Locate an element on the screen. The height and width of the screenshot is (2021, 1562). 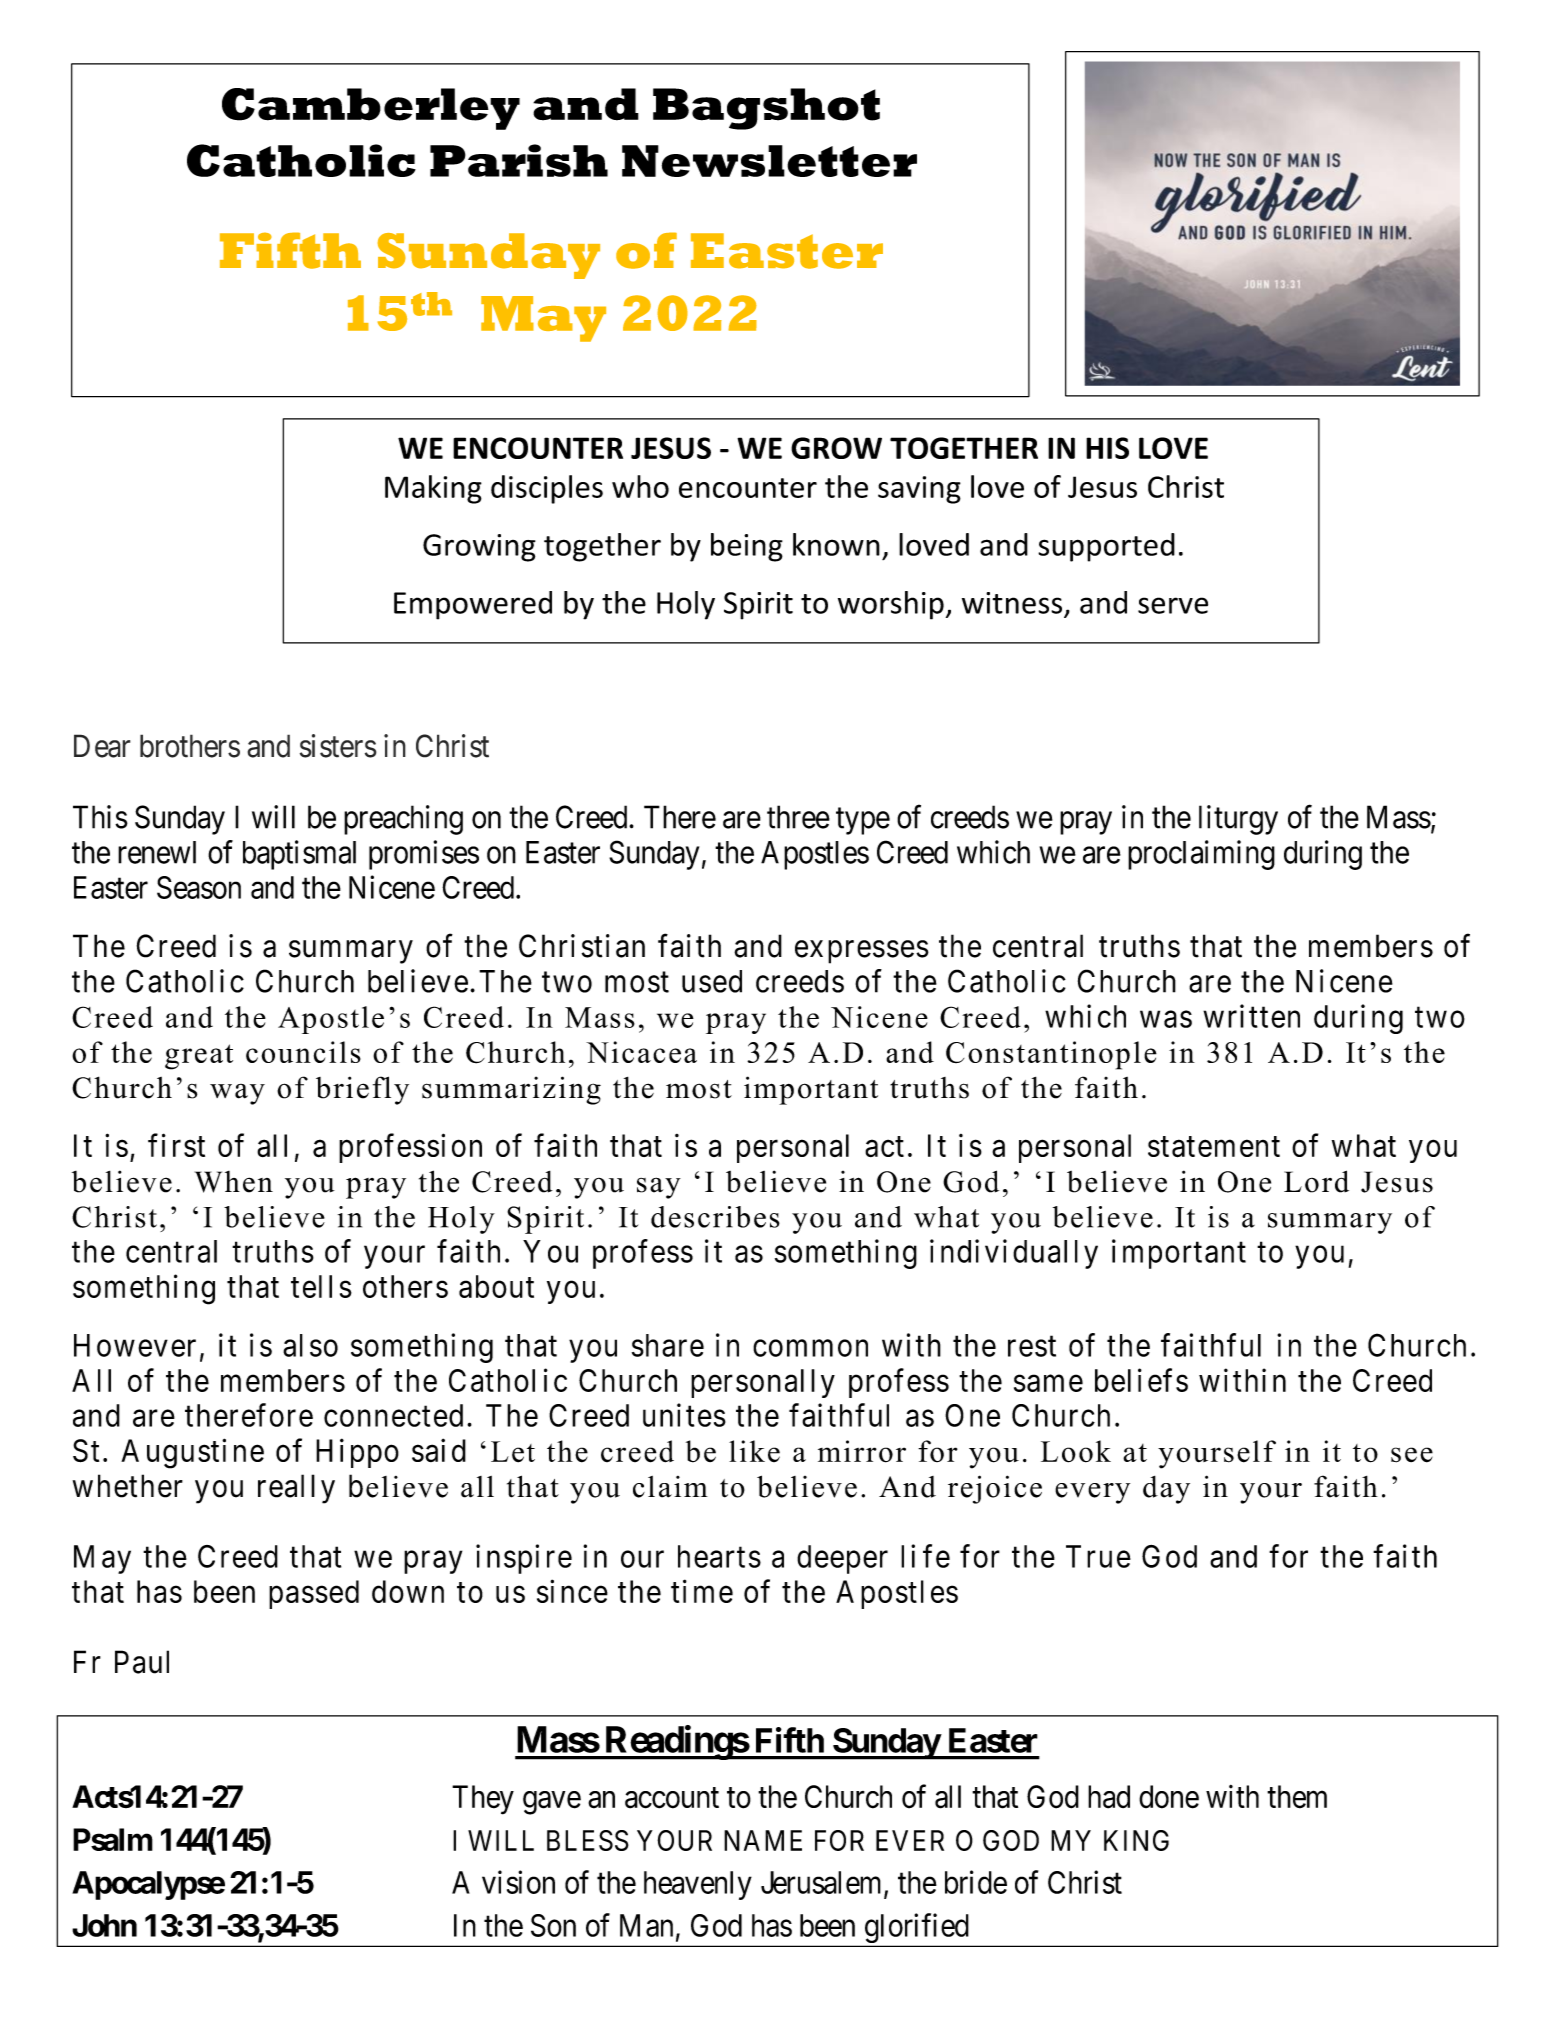
describes is located at coordinates (715, 1217).
